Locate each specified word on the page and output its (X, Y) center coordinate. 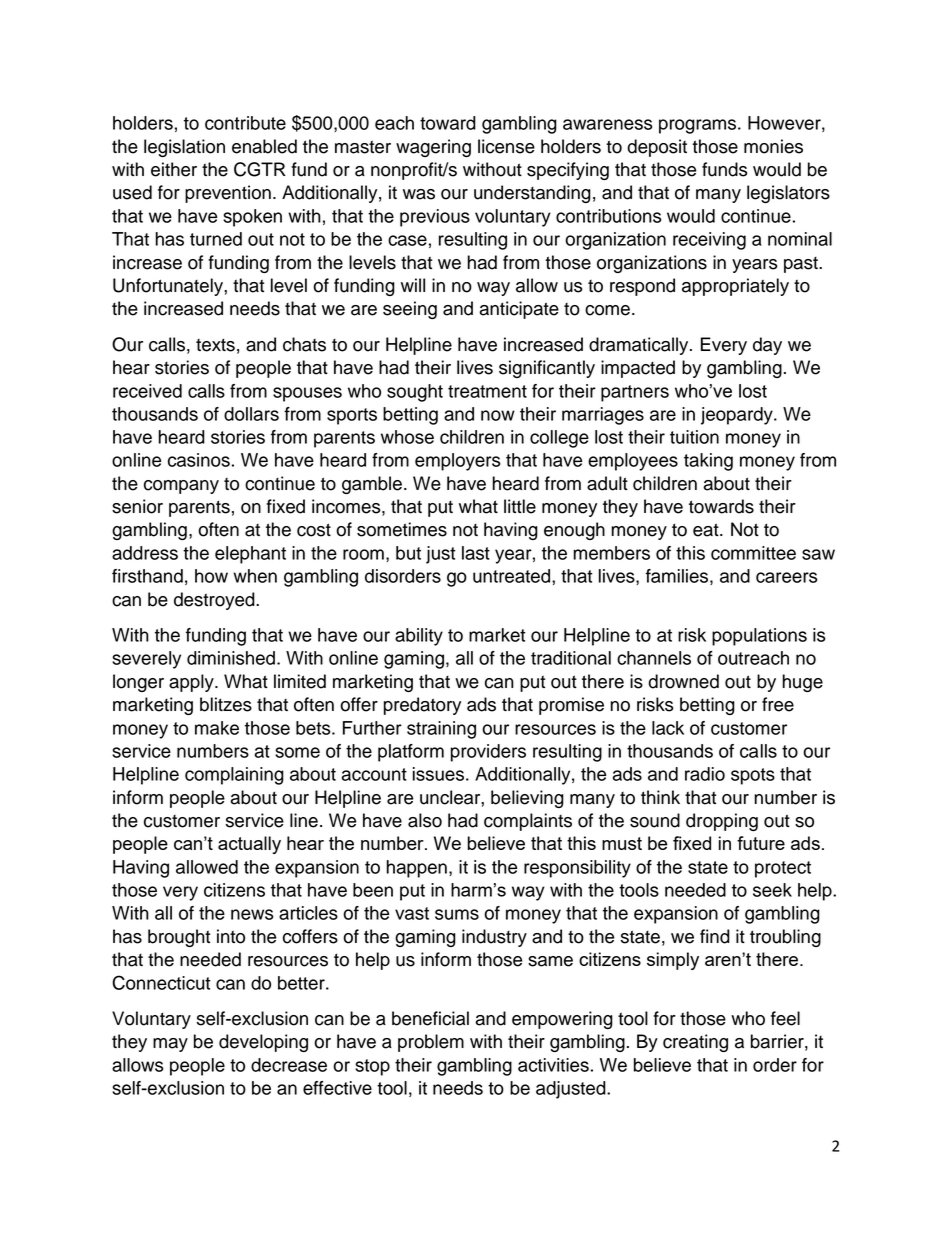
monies (773, 146)
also (425, 820)
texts (215, 345)
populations (759, 637)
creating (695, 1043)
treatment (487, 391)
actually (249, 845)
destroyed (215, 601)
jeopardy (738, 416)
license (506, 146)
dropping (722, 822)
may (170, 1045)
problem (431, 1043)
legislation (184, 148)
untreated (513, 576)
